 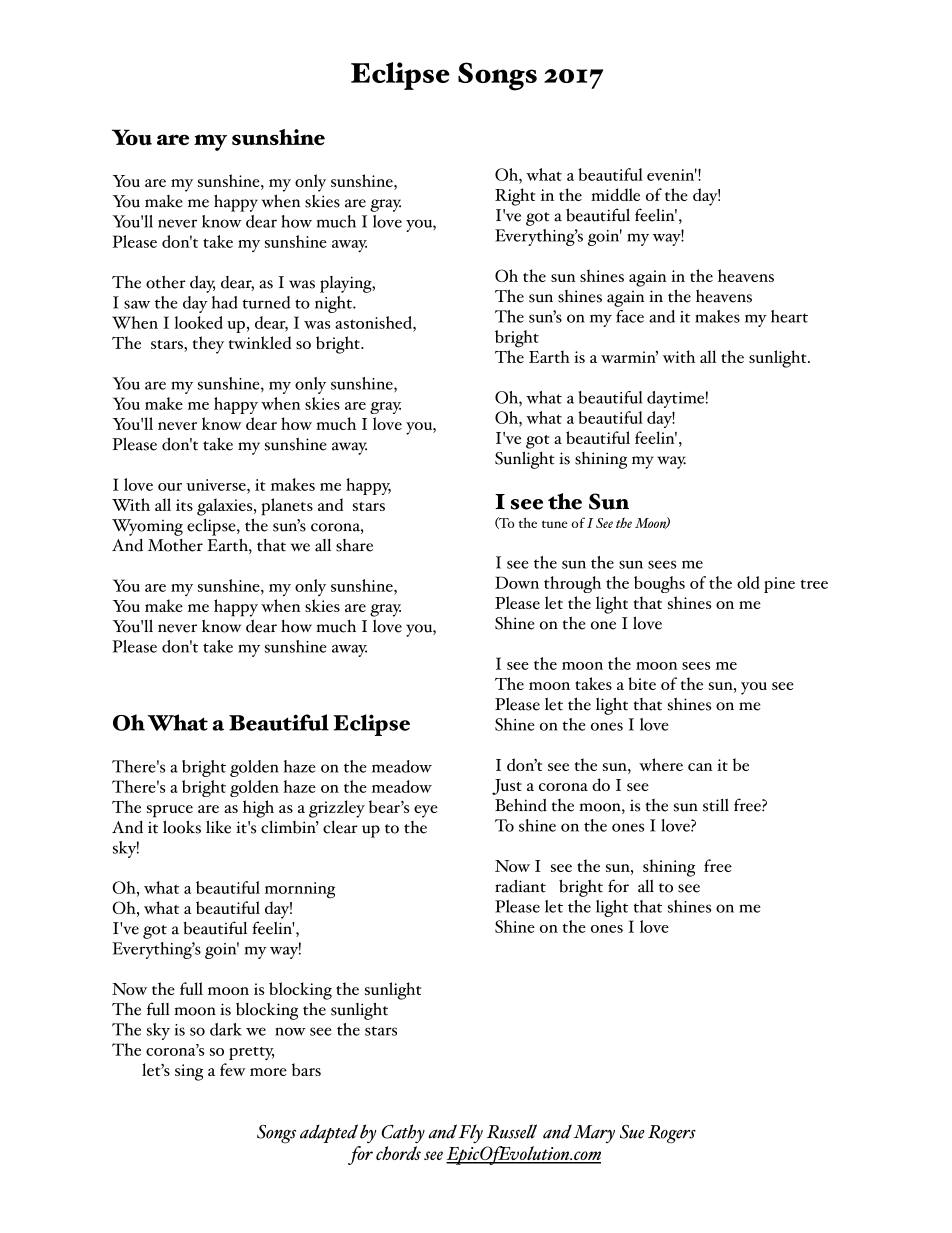 What do you see at coordinates (615, 194) in the screenshot?
I see `middle` at bounding box center [615, 194].
